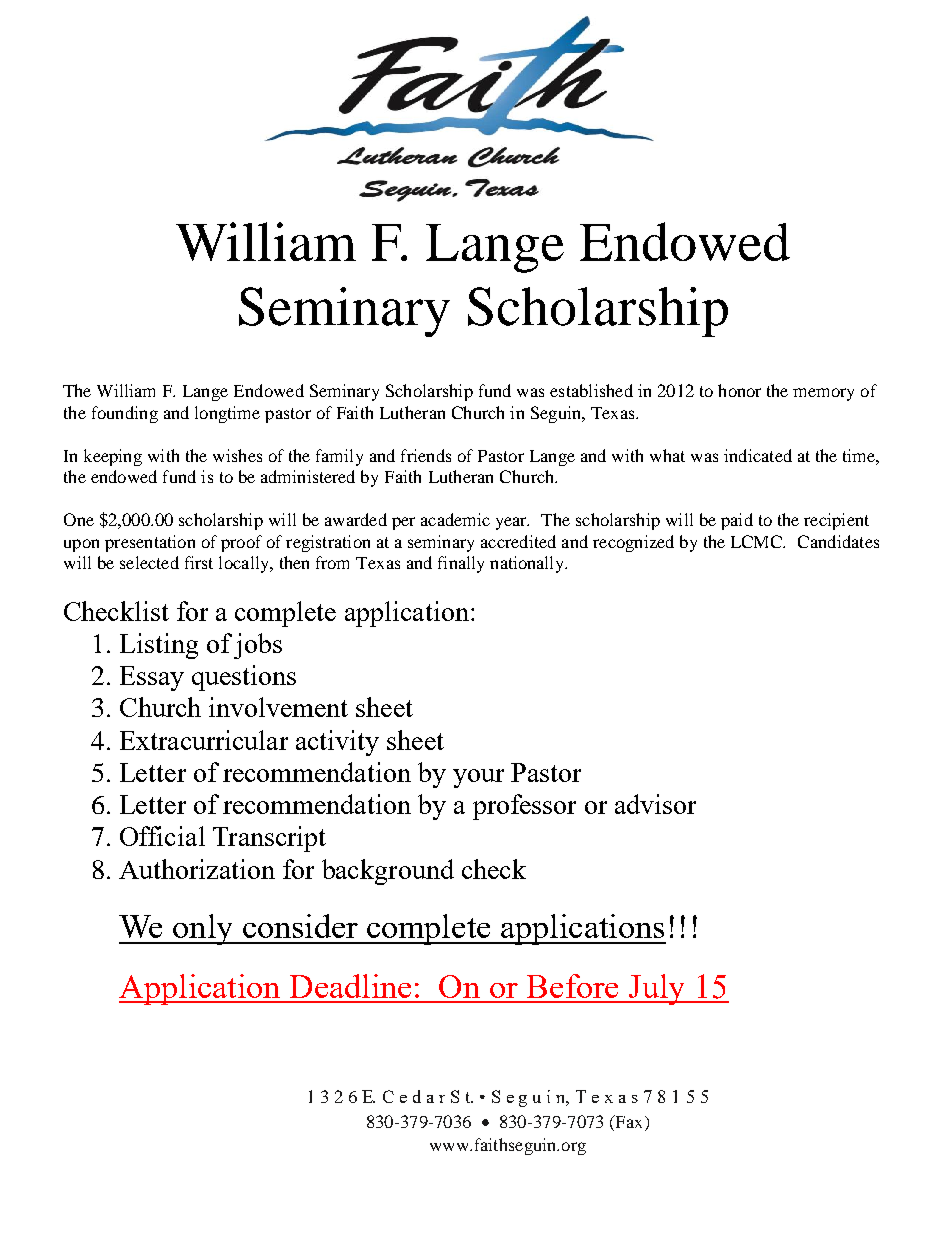  Describe the element at coordinates (656, 989) in the page. I see `July` at that location.
